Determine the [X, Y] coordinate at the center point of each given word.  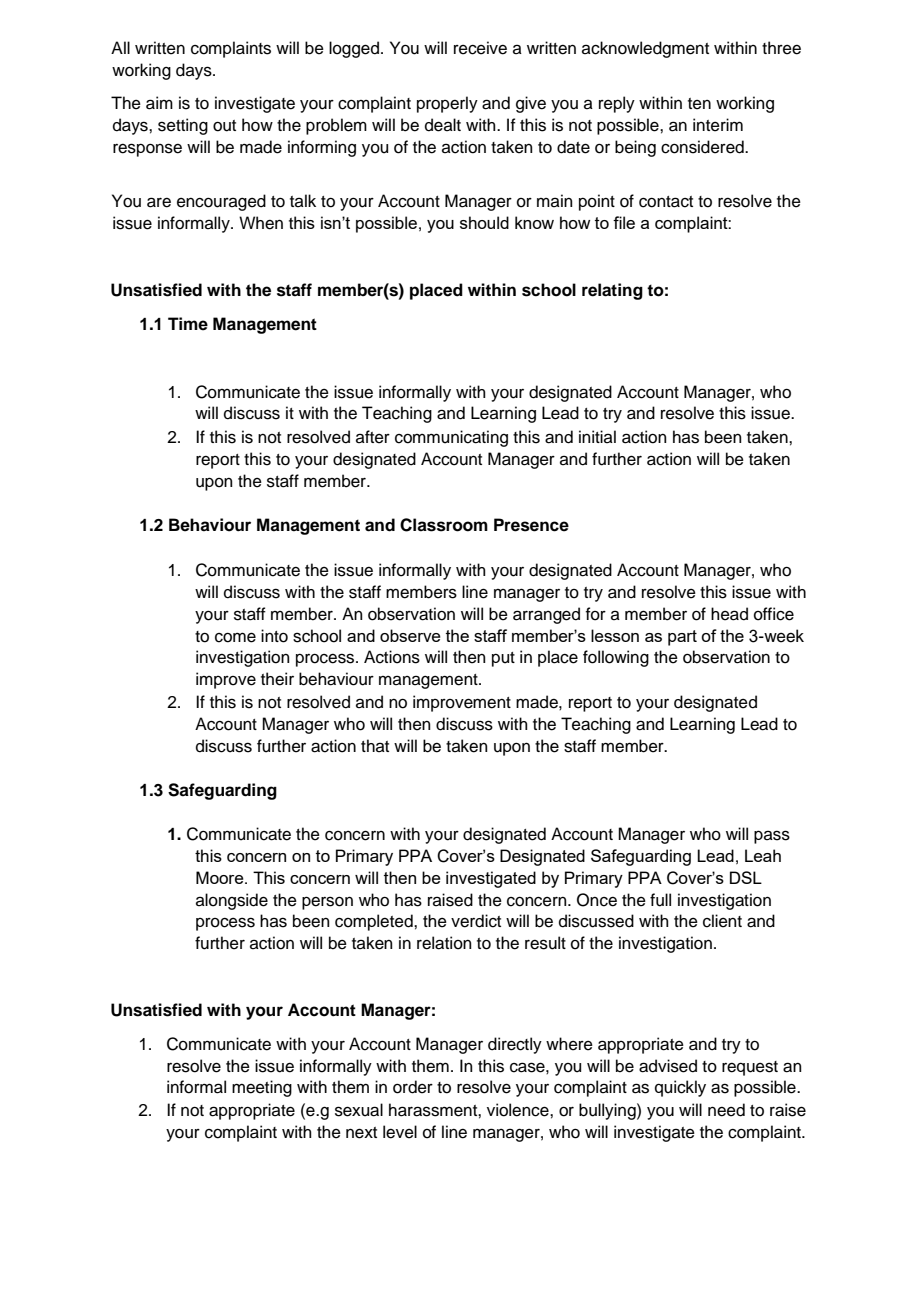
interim [718, 125]
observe [410, 635]
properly [447, 104]
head [729, 614]
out [224, 126]
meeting [262, 1088]
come [235, 637]
